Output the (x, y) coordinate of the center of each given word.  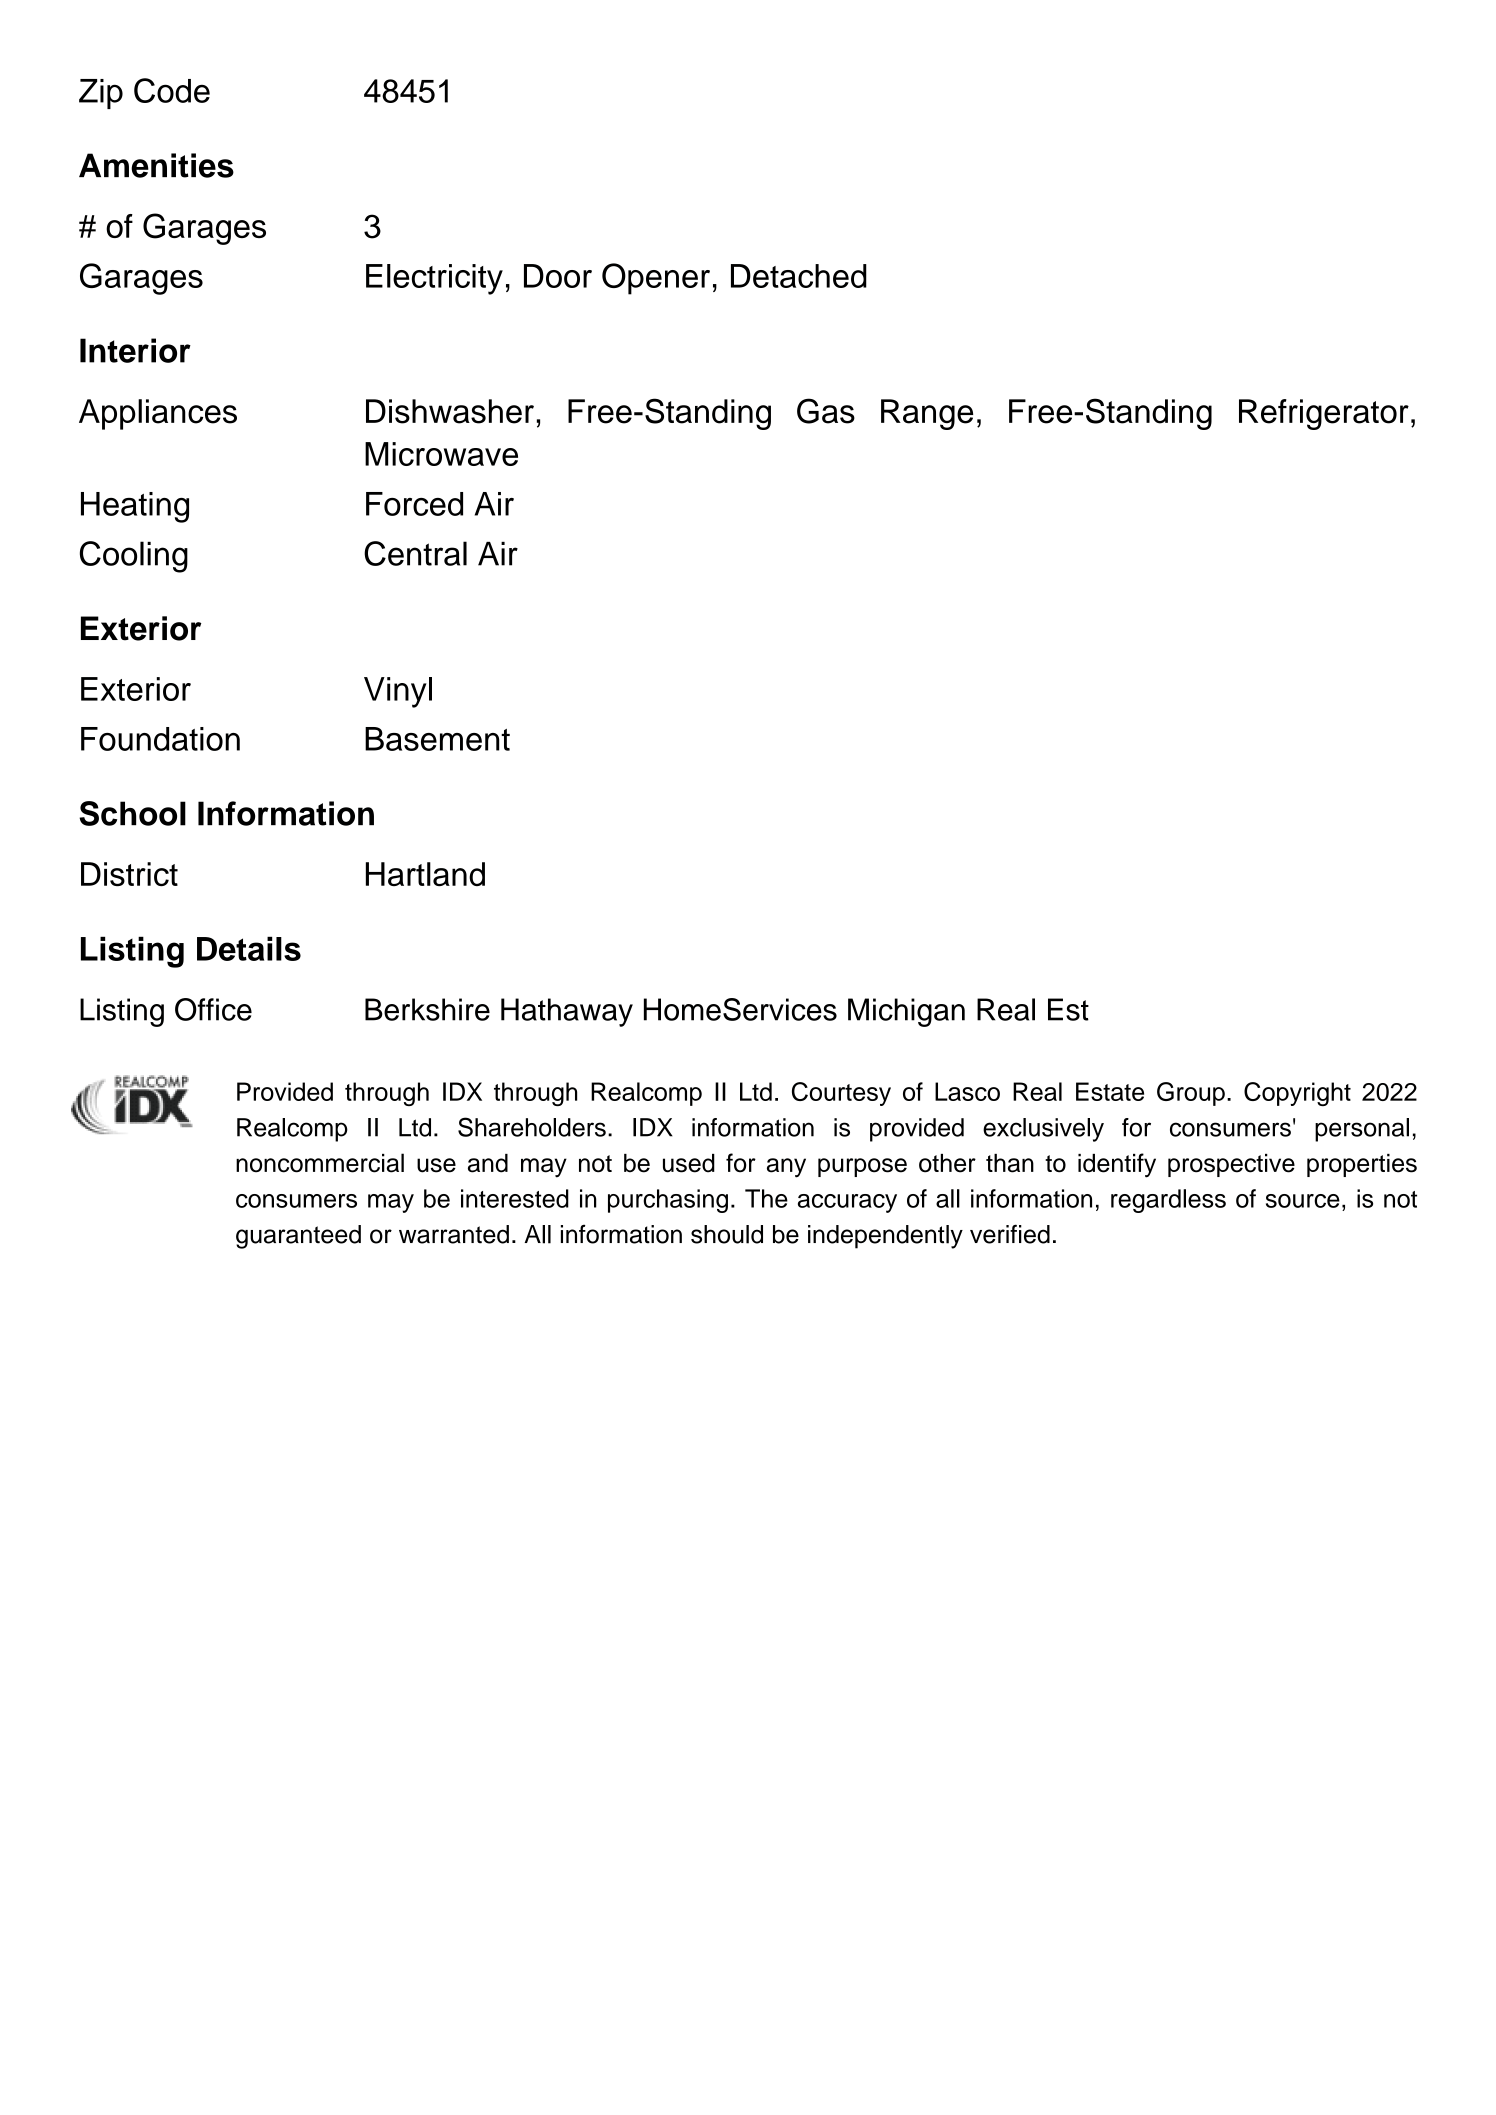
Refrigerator (1324, 414)
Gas (826, 411)
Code (172, 90)
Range (927, 414)
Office (213, 1009)
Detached (799, 276)
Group (1191, 1094)
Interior (135, 350)
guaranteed (298, 1237)
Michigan (906, 1012)
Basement (437, 739)
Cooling (134, 557)
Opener (656, 279)
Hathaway (567, 1012)
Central (415, 553)
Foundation (160, 739)
